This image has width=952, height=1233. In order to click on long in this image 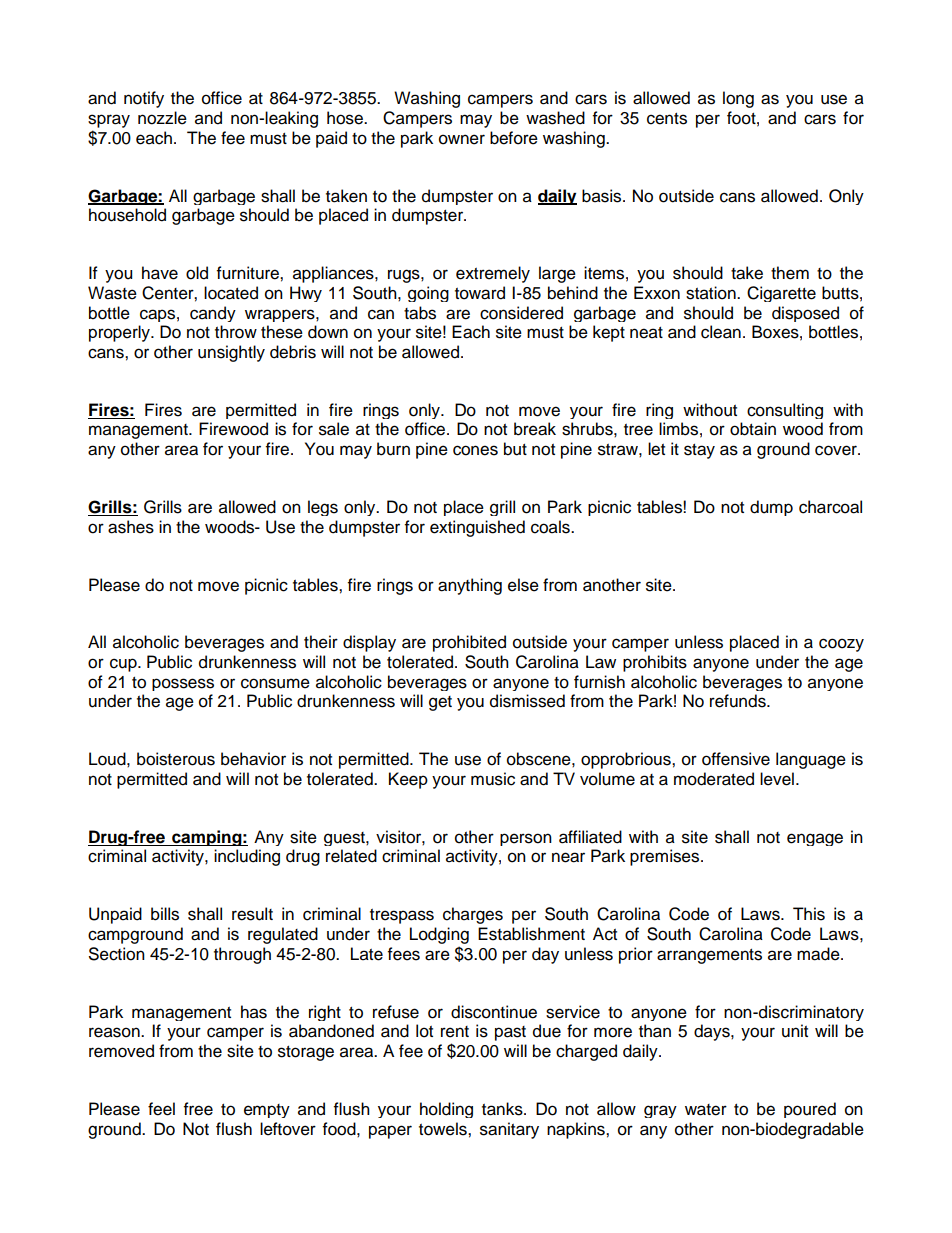, I will do `click(738, 99)`.
